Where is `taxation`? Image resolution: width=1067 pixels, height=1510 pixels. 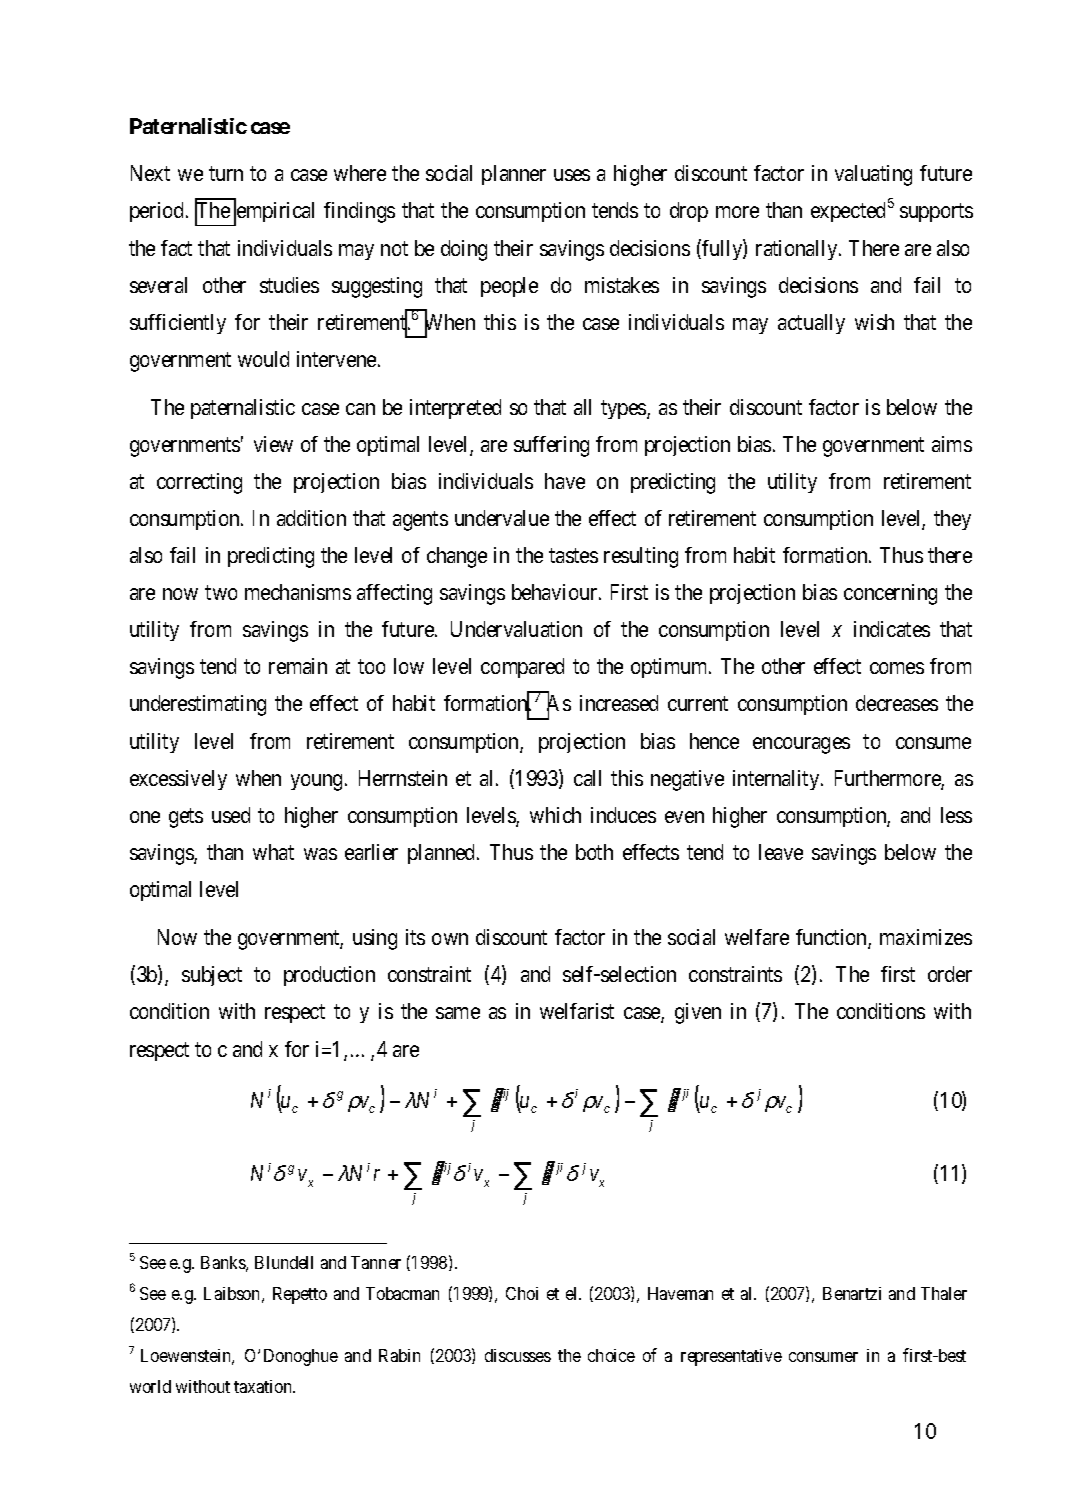
taxation is located at coordinates (264, 1386).
